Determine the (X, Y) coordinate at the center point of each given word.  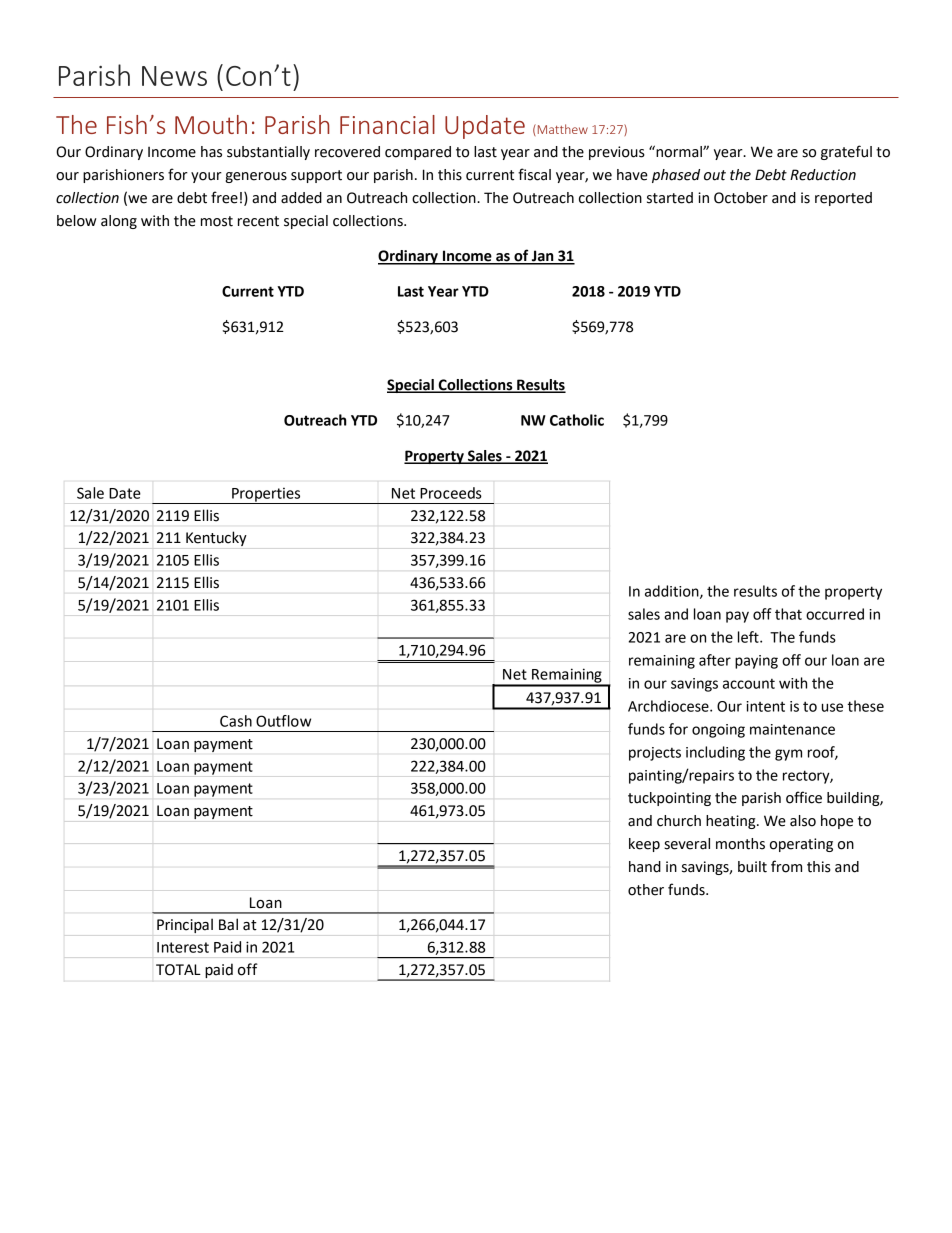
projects (655, 754)
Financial (387, 124)
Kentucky (216, 538)
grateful (846, 152)
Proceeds (451, 493)
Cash (236, 721)
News (174, 76)
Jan (543, 257)
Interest (183, 947)
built (752, 867)
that (788, 614)
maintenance (792, 729)
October (741, 198)
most (217, 221)
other (646, 890)
